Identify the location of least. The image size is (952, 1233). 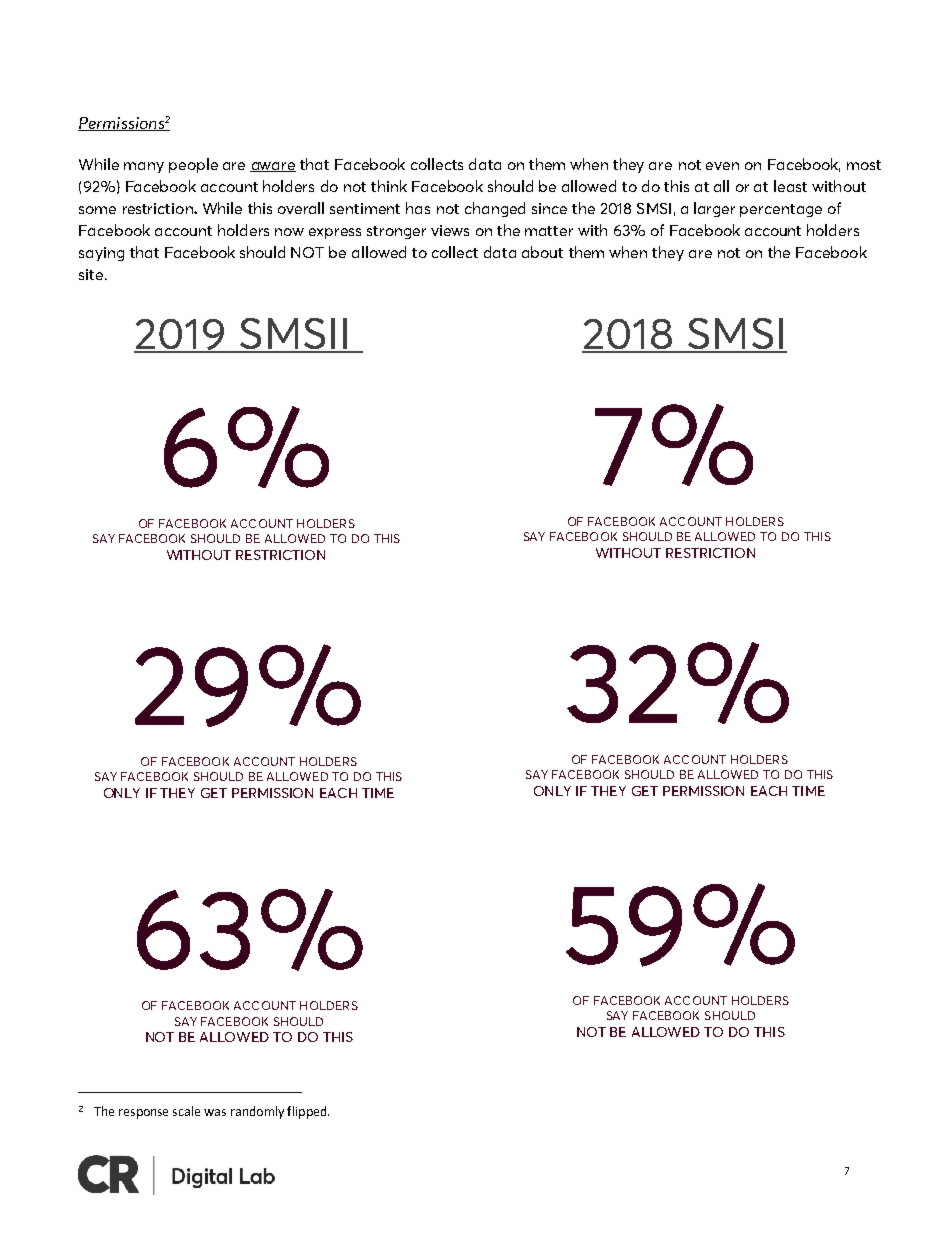
(790, 186).
